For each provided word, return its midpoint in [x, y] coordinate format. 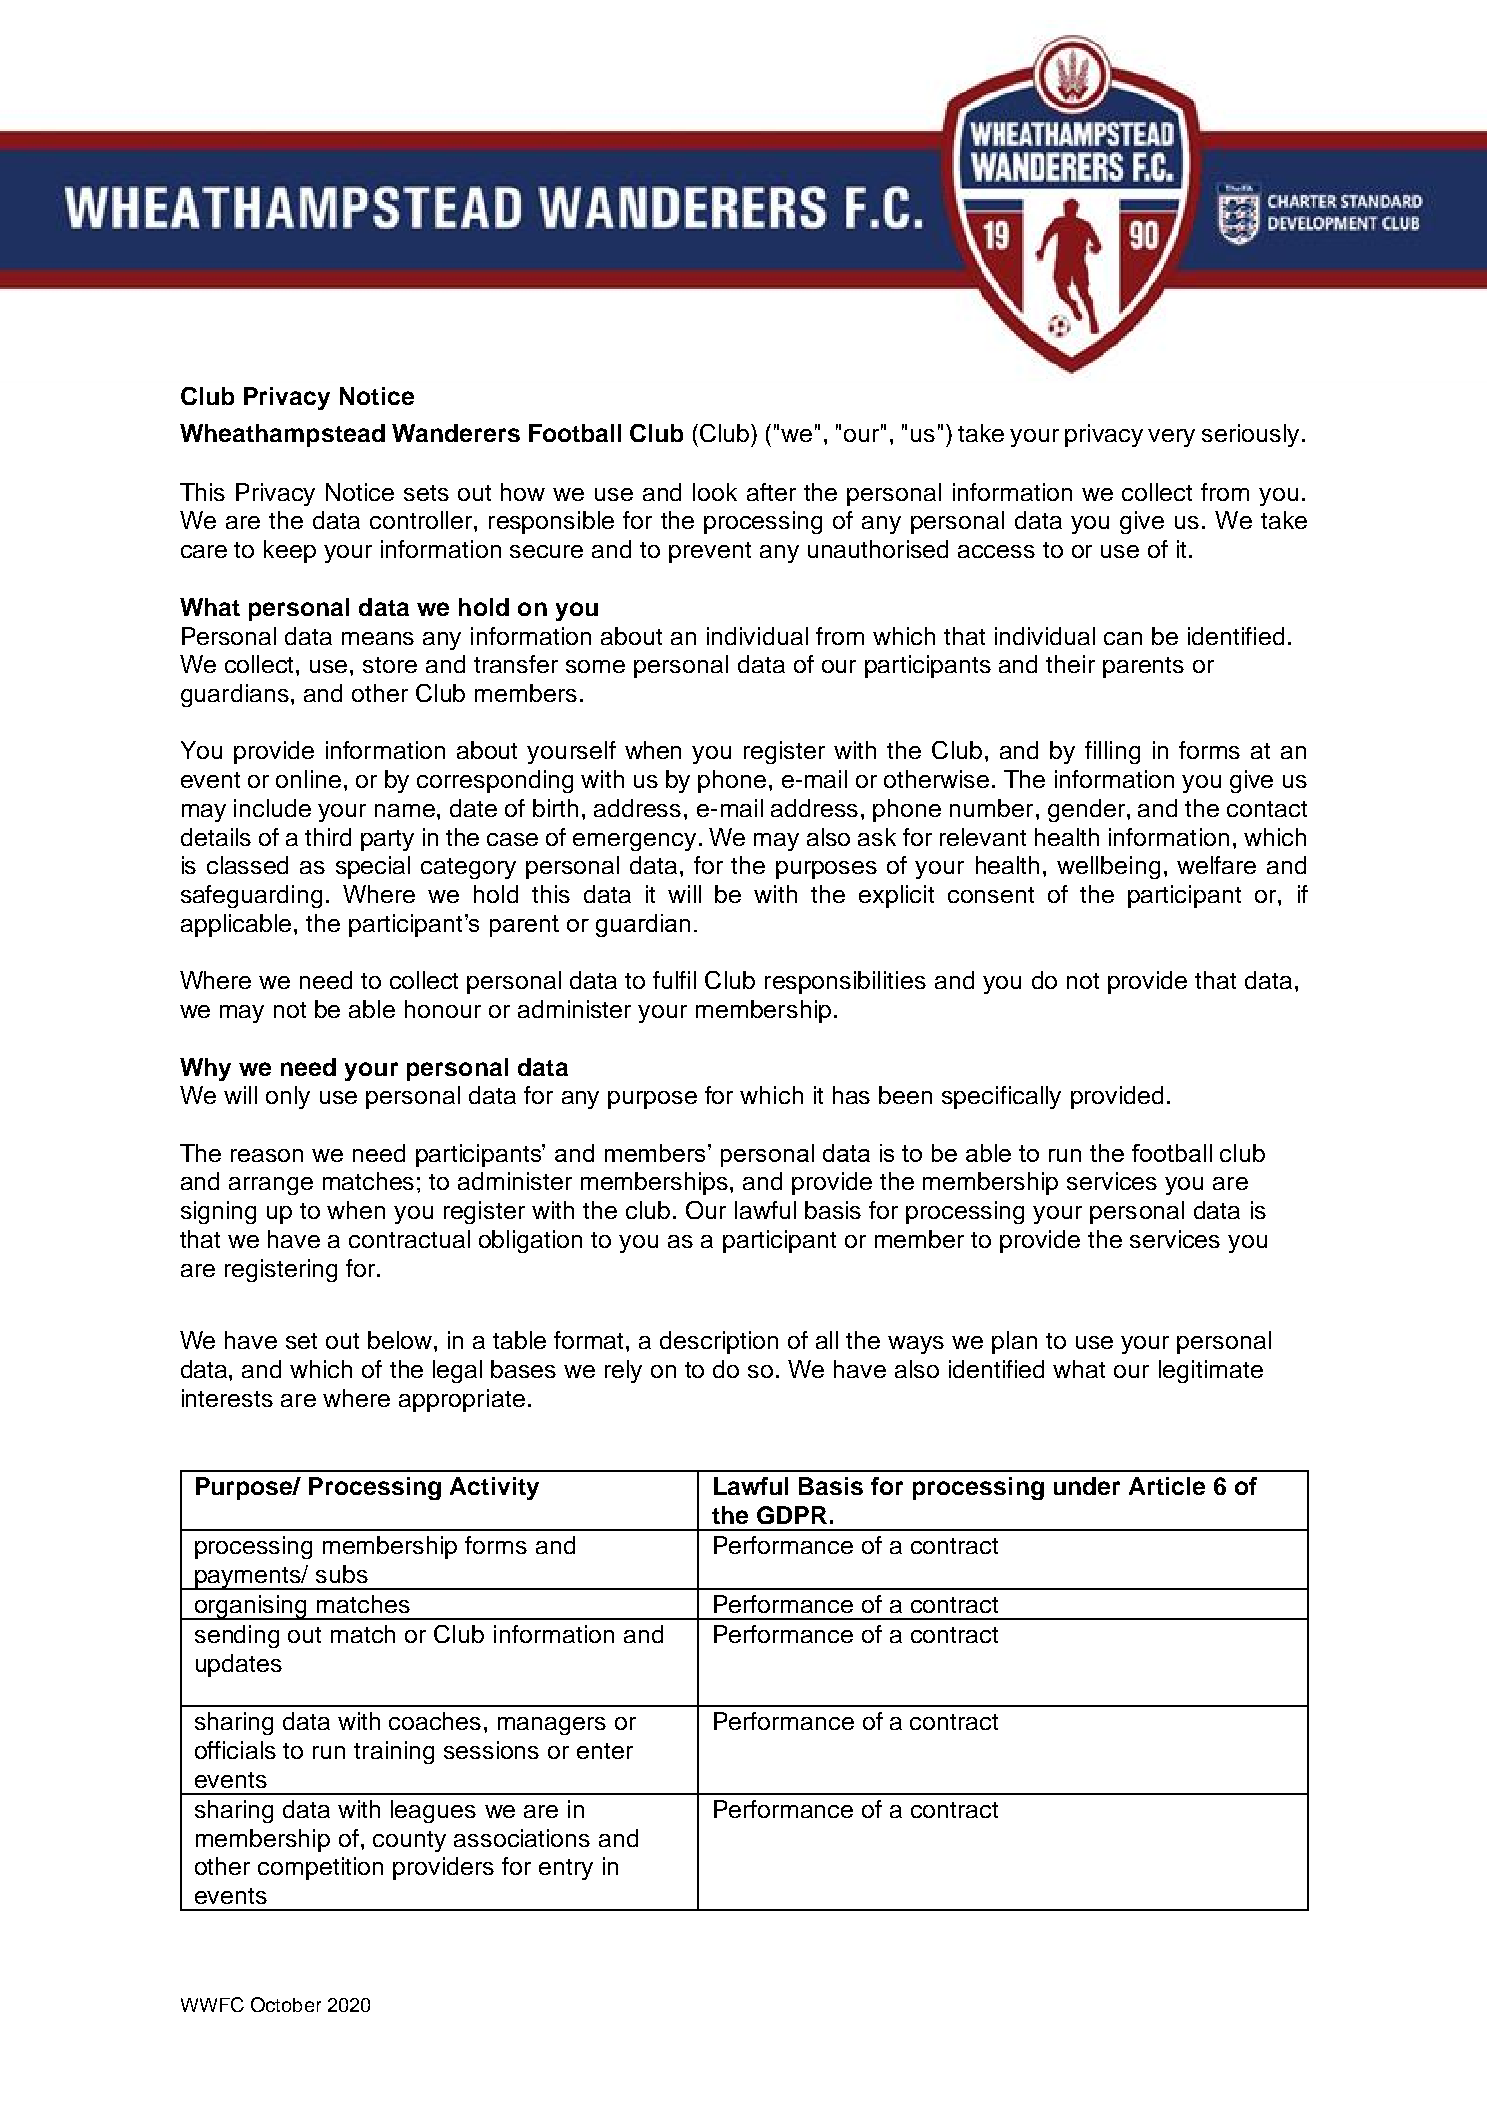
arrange [271, 1186]
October [286, 2004]
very [1171, 438]
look [715, 492]
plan [1014, 1342]
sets [426, 493]
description [719, 1342]
